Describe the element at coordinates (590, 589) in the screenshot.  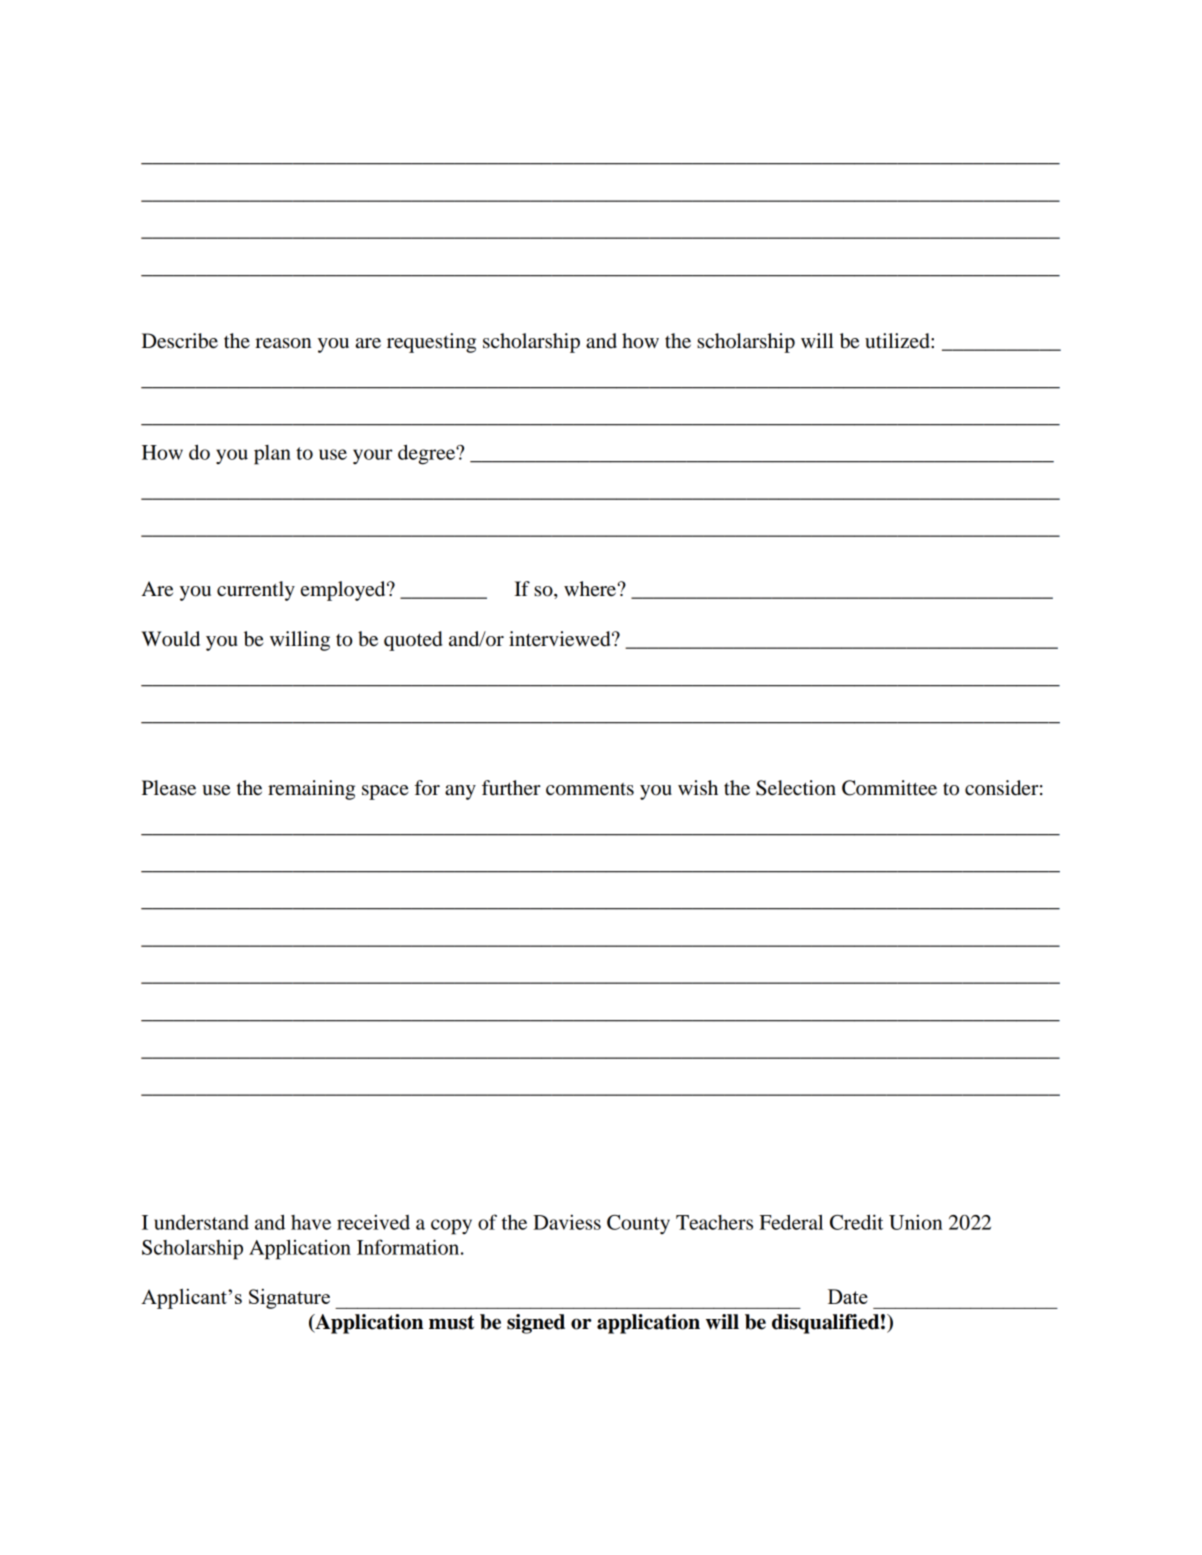
I see `where` at that location.
